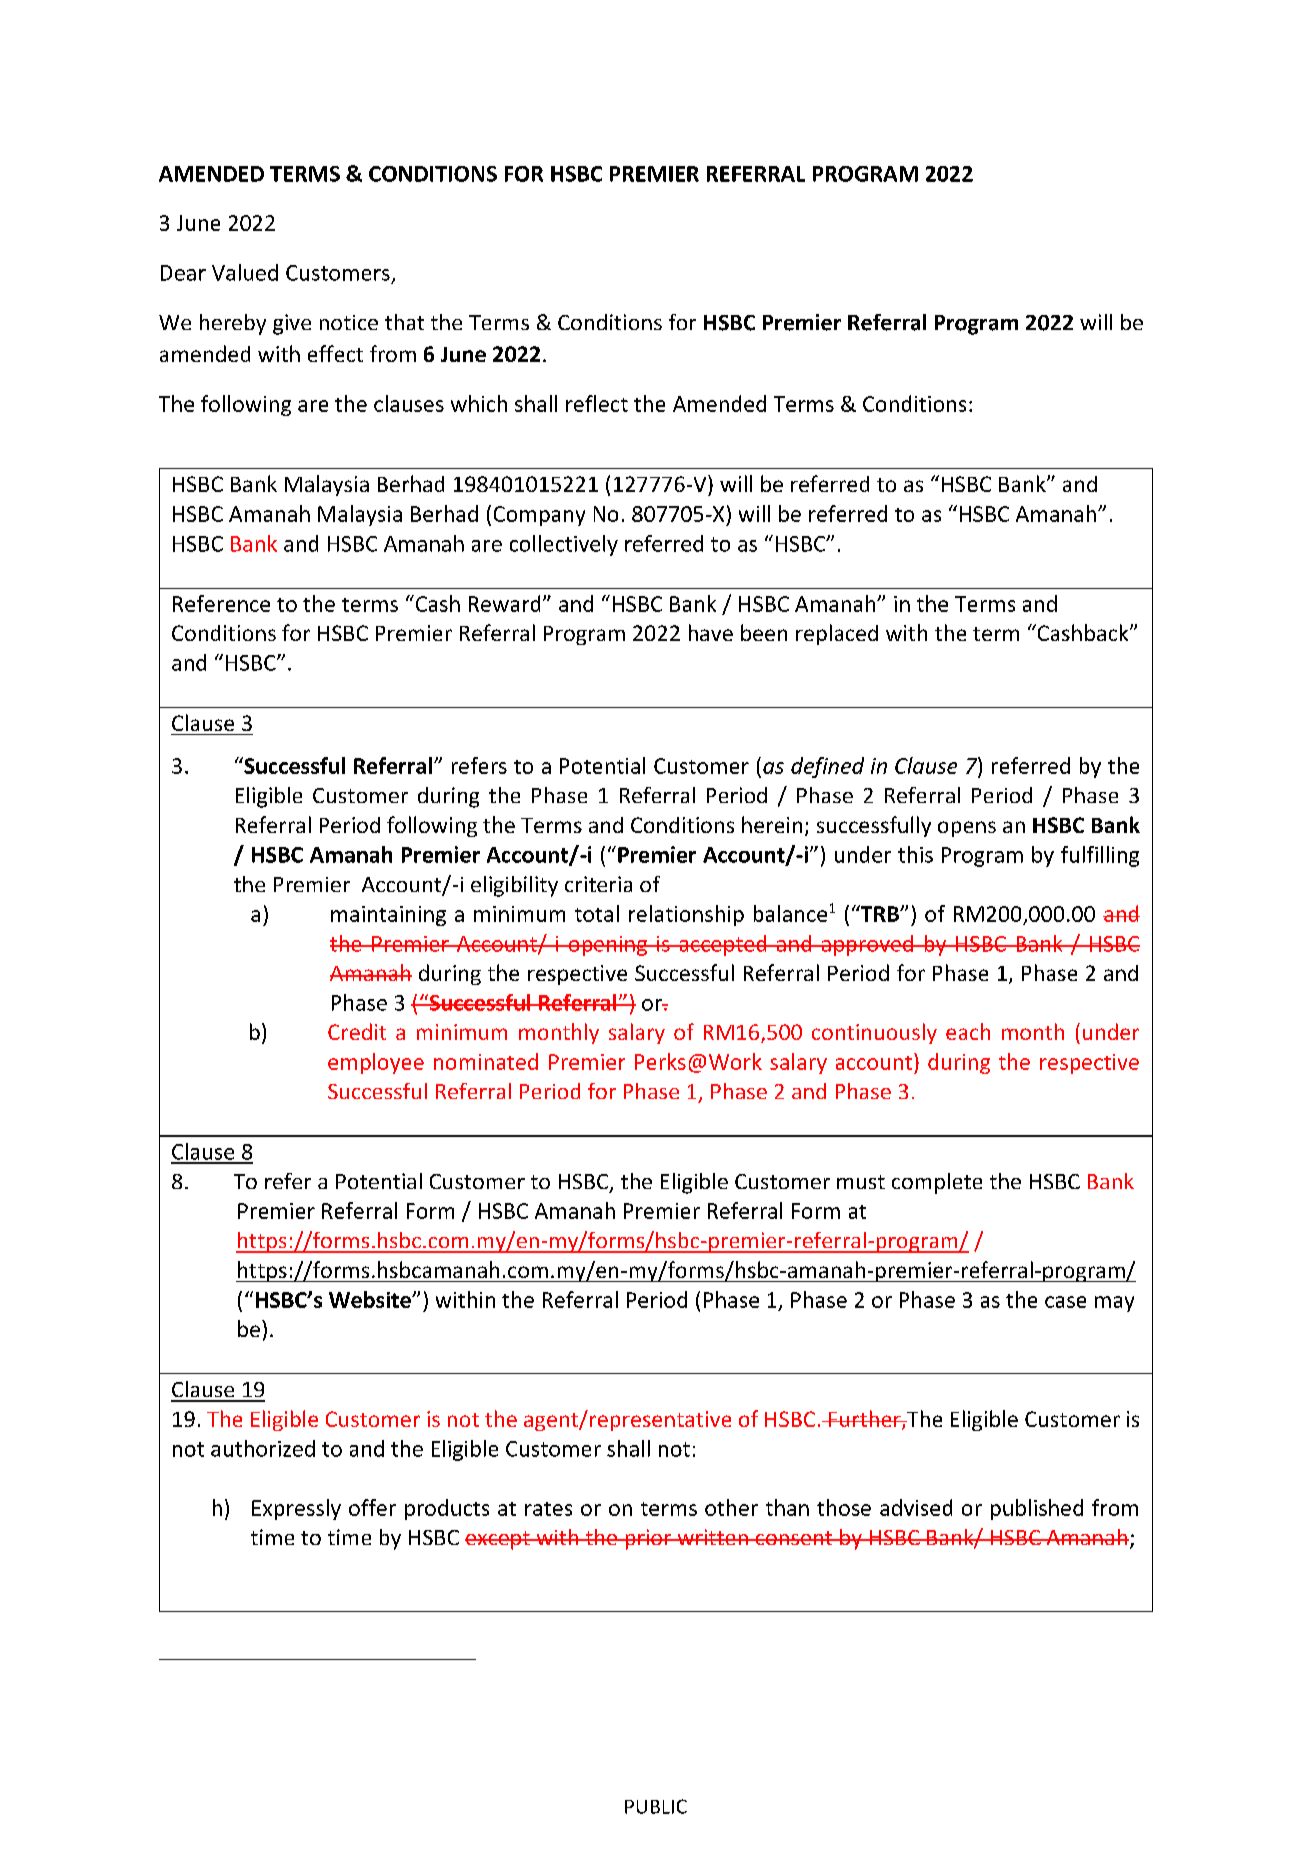 This screenshot has height=1855, width=1311. I want to click on opens, so click(967, 829).
